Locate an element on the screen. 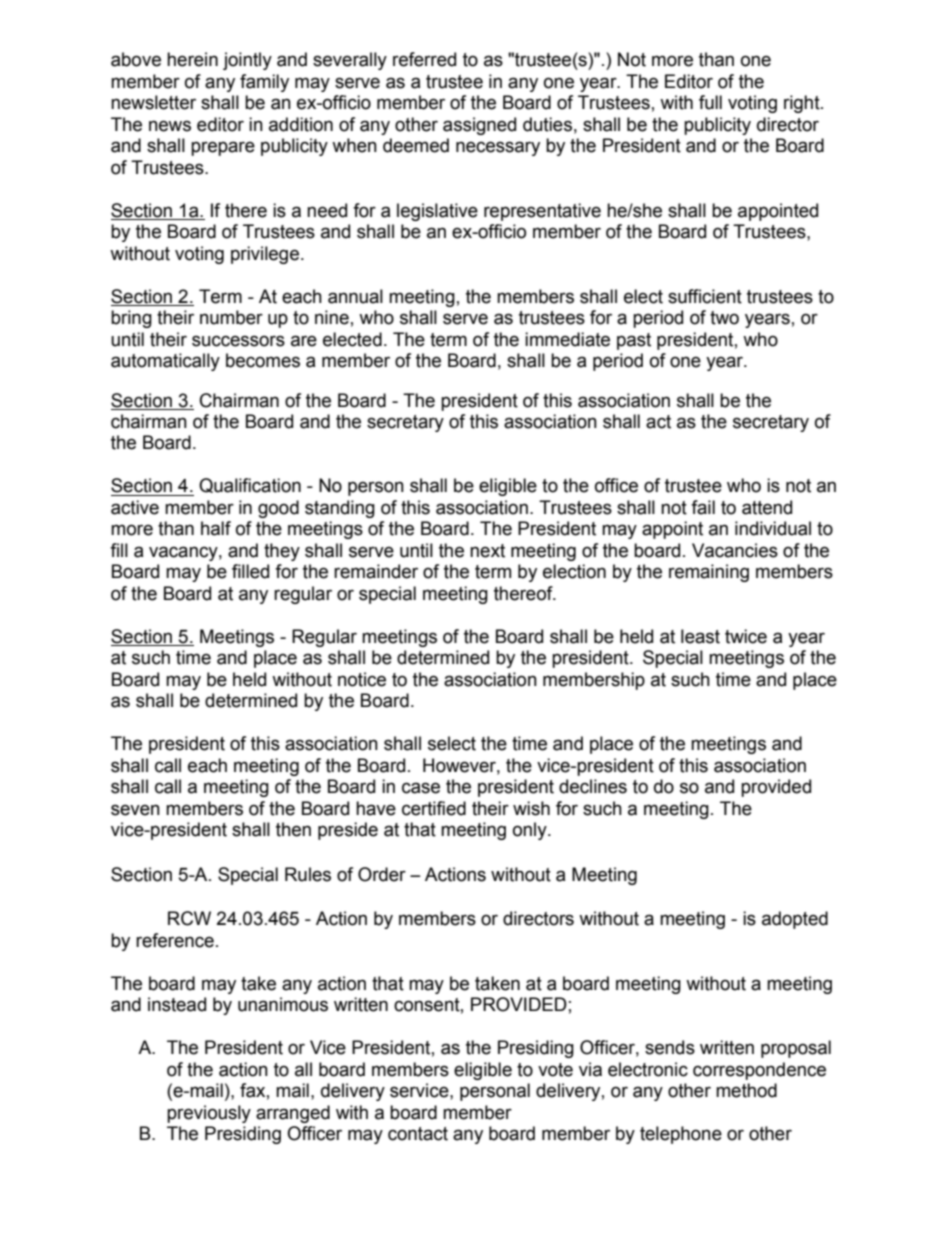 Image resolution: width=952 pixels, height=1233 pixels. immediate is located at coordinates (567, 339).
